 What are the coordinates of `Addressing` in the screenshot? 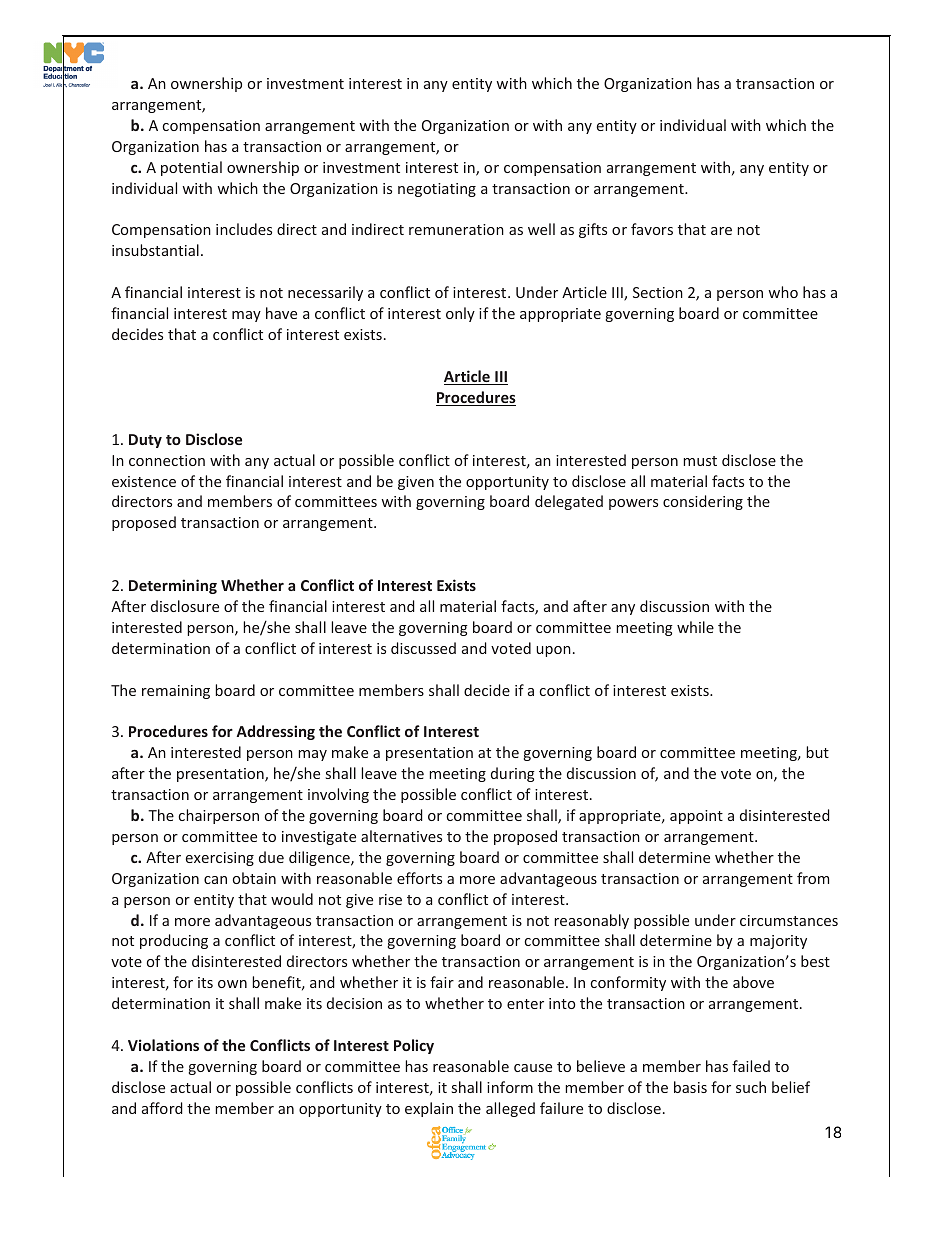 It's located at (276, 732).
